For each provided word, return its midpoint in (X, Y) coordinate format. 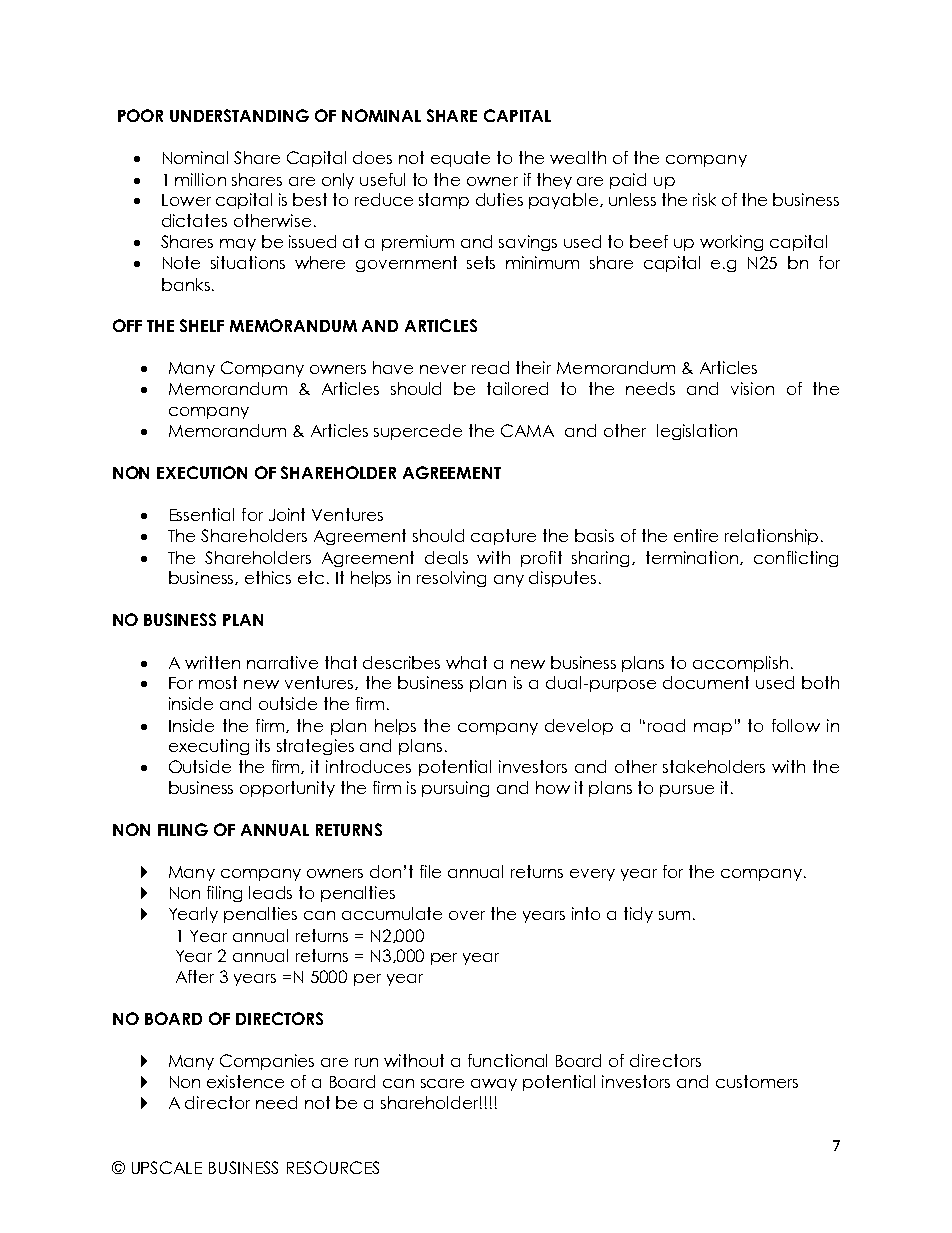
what (466, 662)
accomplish (740, 664)
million (200, 179)
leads (270, 892)
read (490, 367)
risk (704, 199)
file (430, 871)
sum (674, 915)
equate (460, 159)
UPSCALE (167, 1167)
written (212, 662)
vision (752, 388)
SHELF (202, 325)
